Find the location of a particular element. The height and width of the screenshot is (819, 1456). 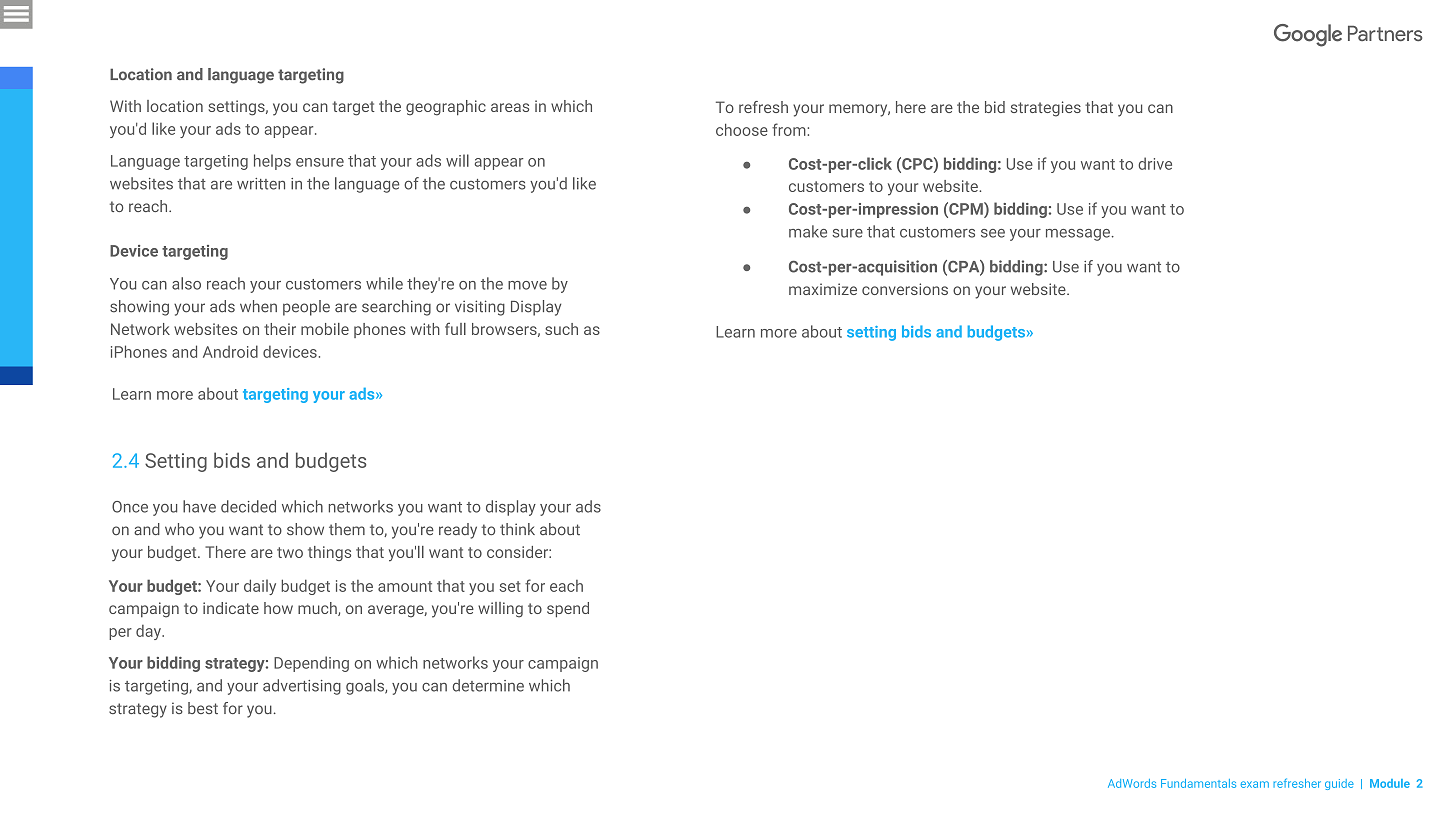

conversions is located at coordinates (905, 289).
